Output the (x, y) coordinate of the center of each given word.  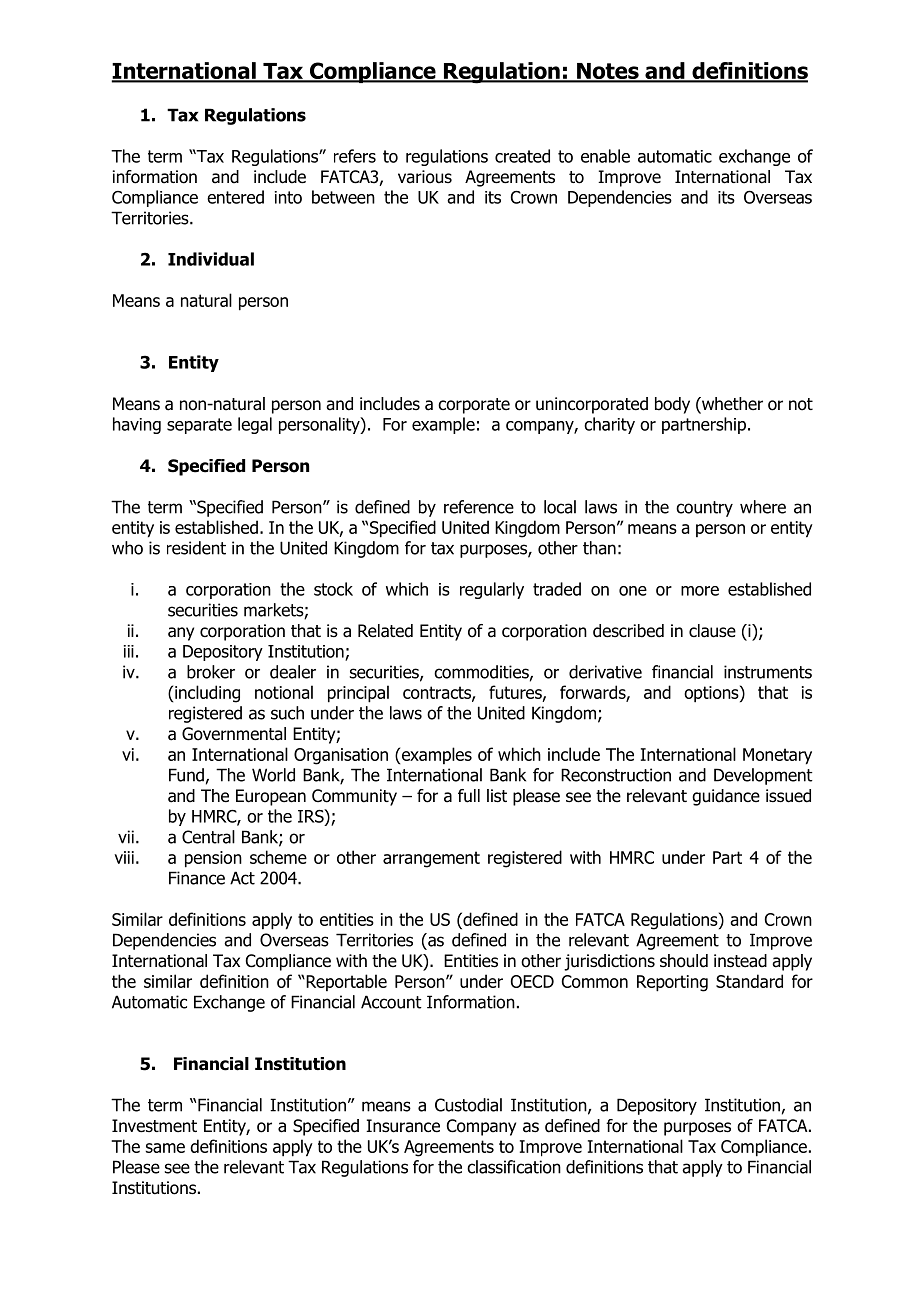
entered (235, 197)
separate (199, 426)
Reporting (672, 983)
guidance (726, 797)
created (522, 156)
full (469, 796)
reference (479, 507)
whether (731, 405)
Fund (186, 775)
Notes (608, 72)
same (165, 1148)
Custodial (468, 1105)
